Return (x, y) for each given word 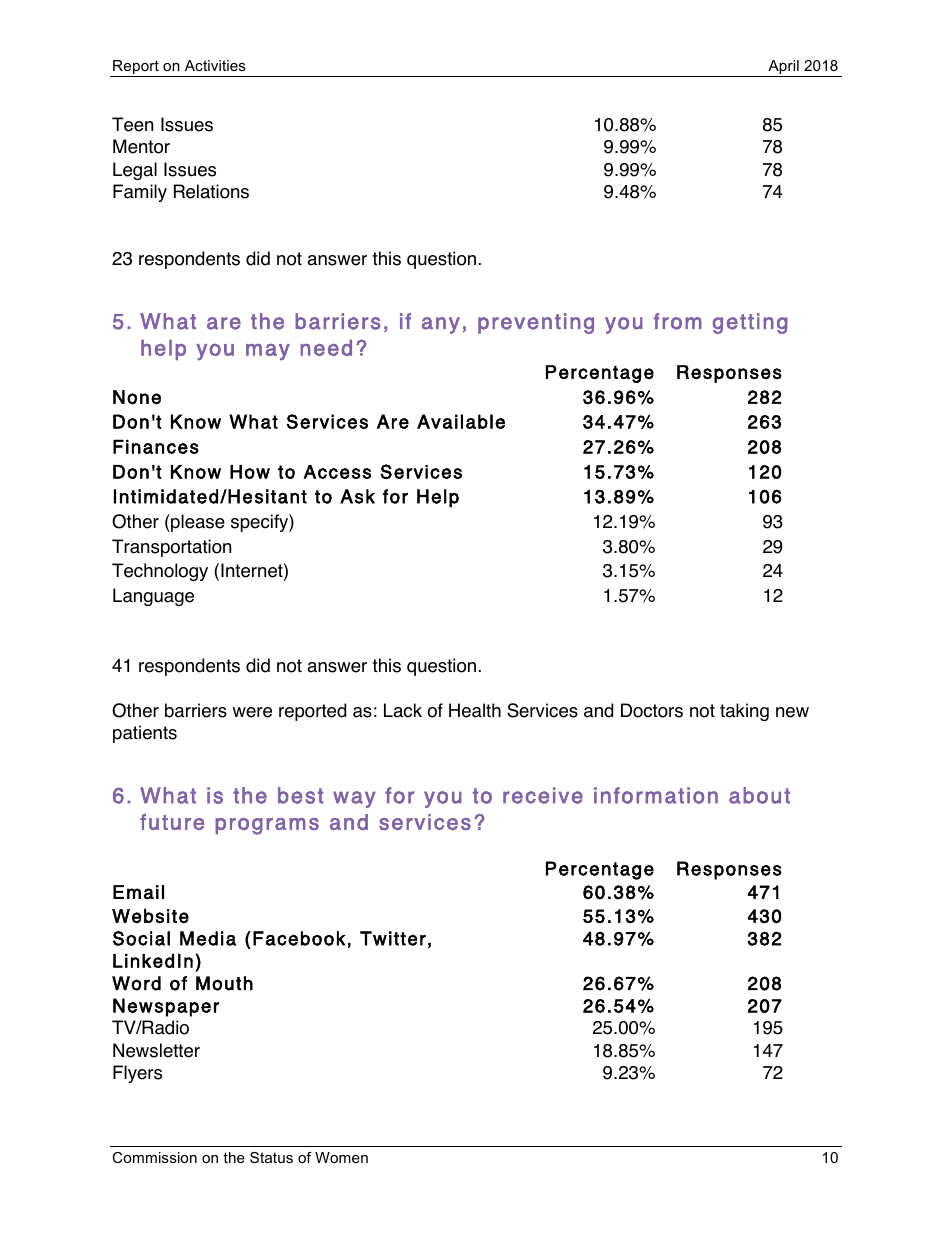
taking (744, 712)
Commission (154, 1157)
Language (153, 597)
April (783, 68)
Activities (215, 65)
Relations (211, 191)
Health (475, 710)
